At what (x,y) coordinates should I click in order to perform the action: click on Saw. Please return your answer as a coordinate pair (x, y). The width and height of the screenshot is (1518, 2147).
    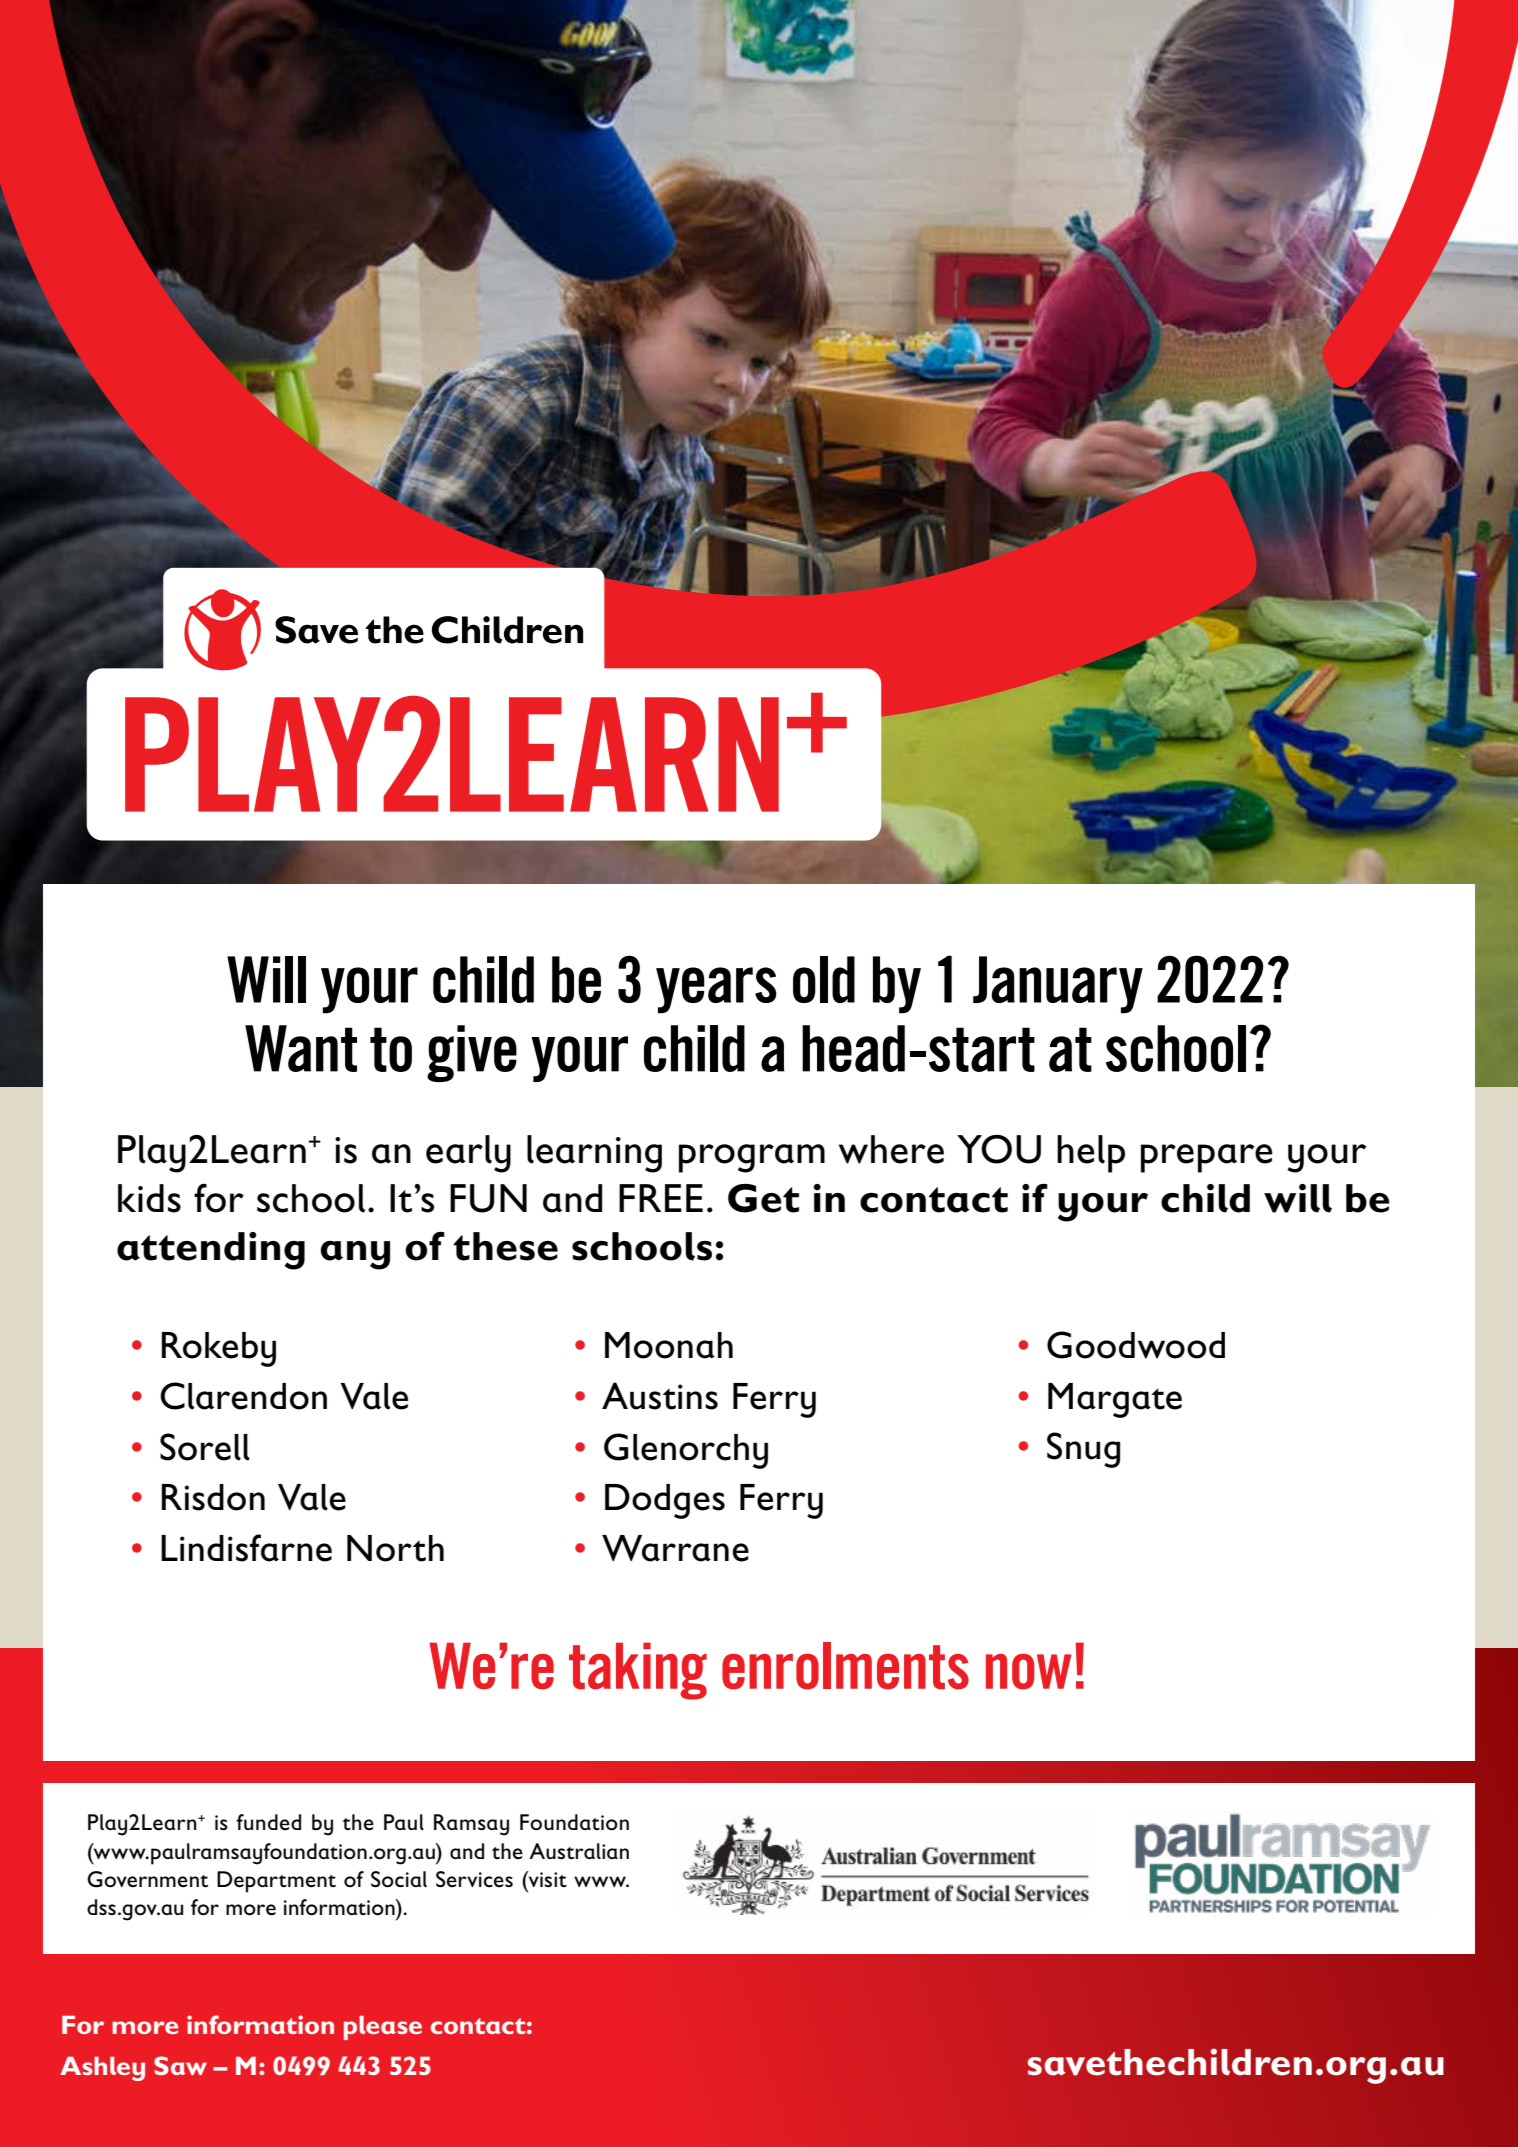
    Looking at the image, I should click on (180, 2065).
